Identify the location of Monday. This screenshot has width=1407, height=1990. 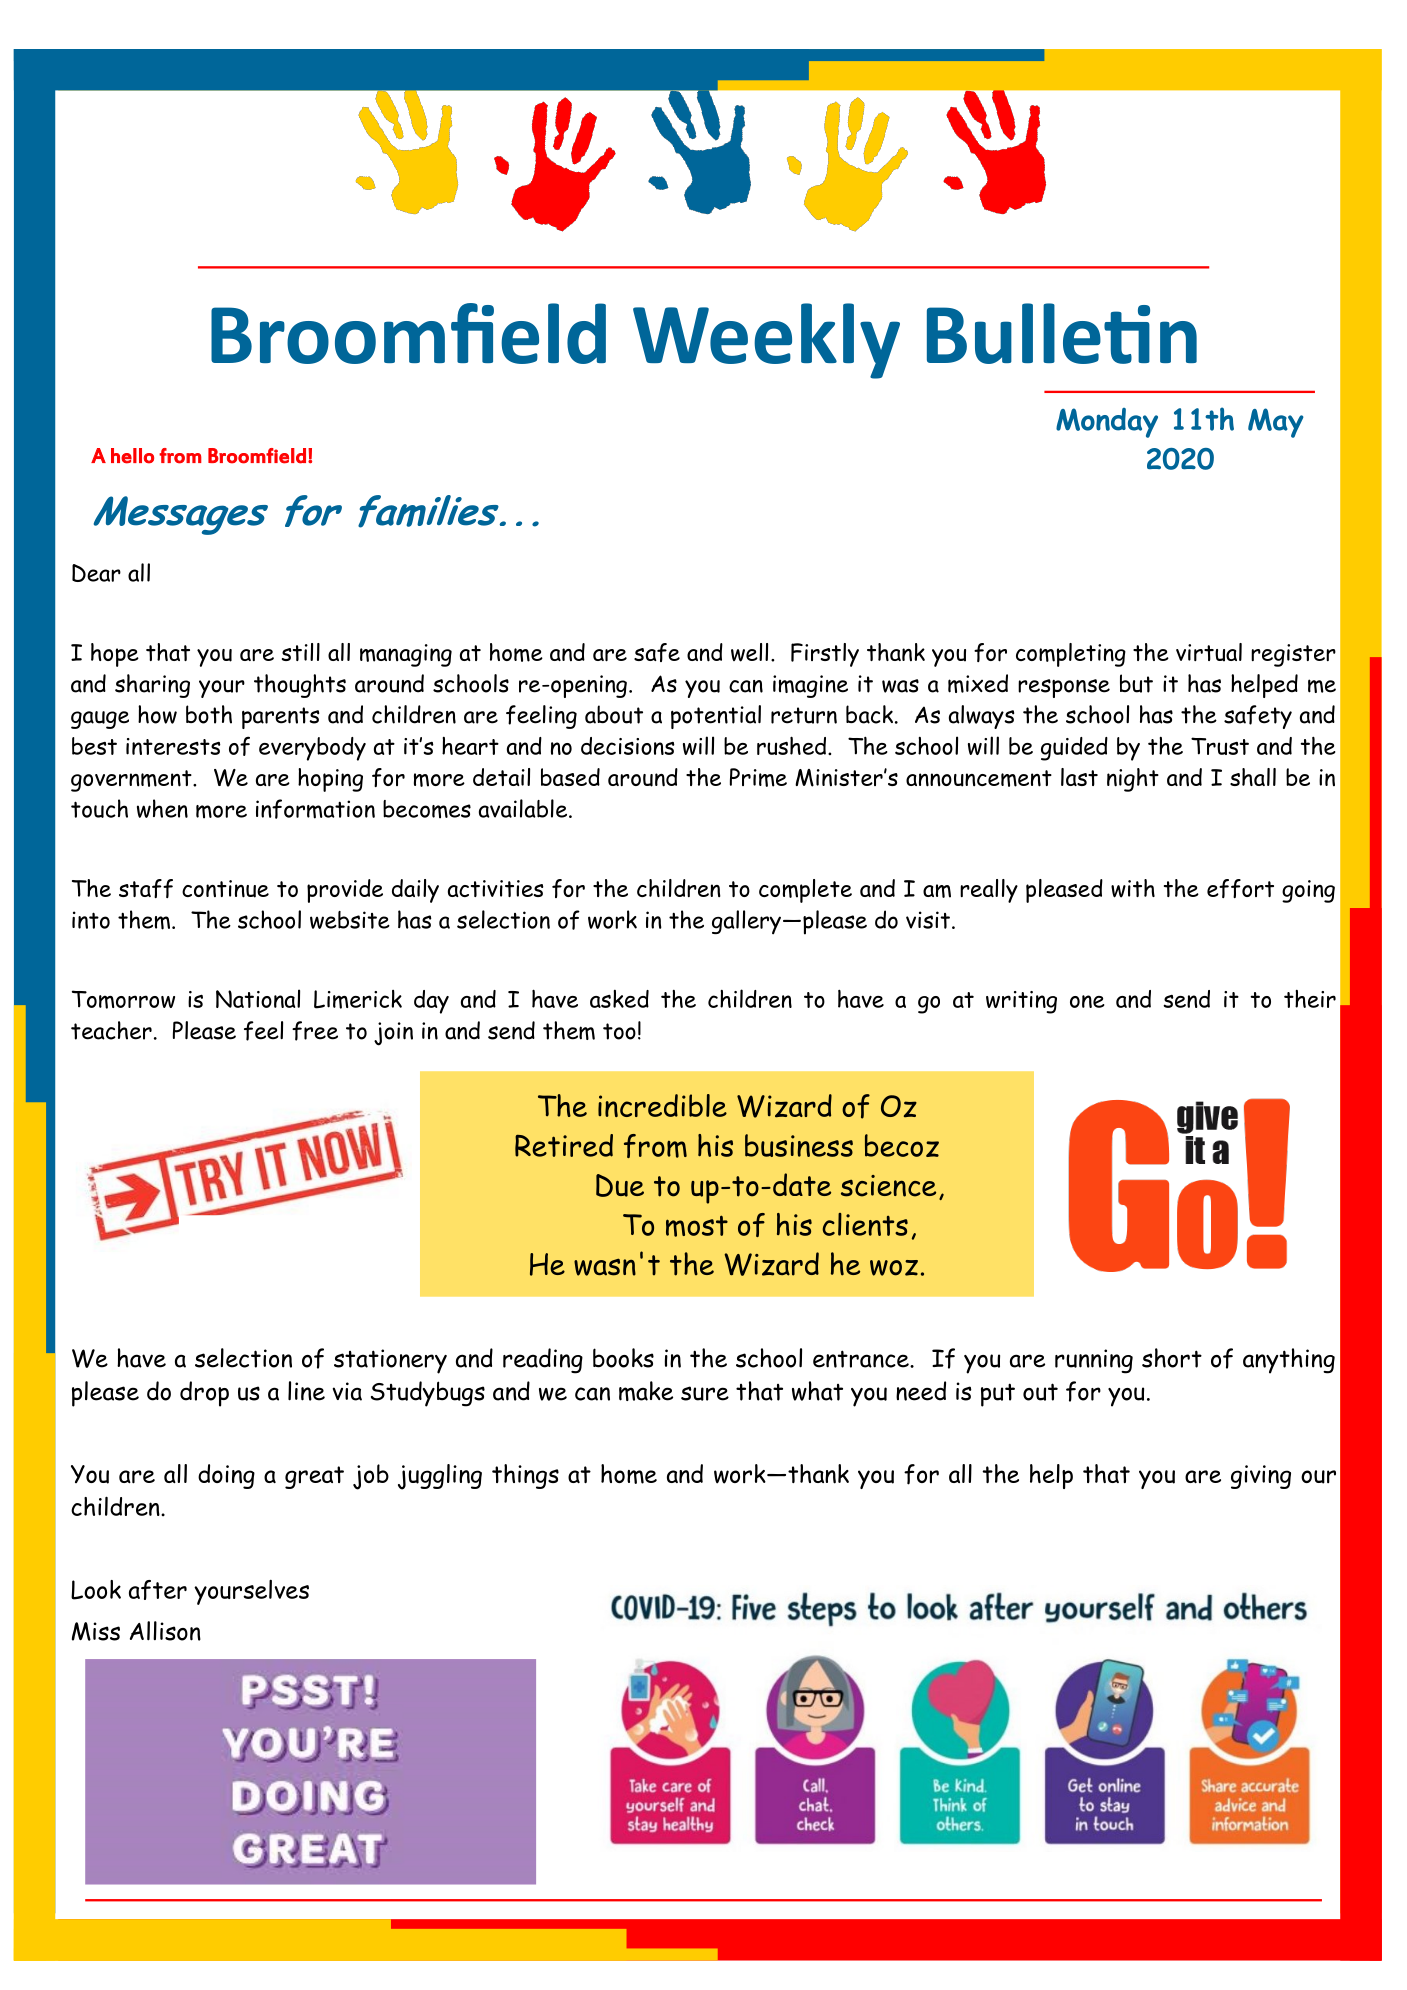
(1107, 423).
